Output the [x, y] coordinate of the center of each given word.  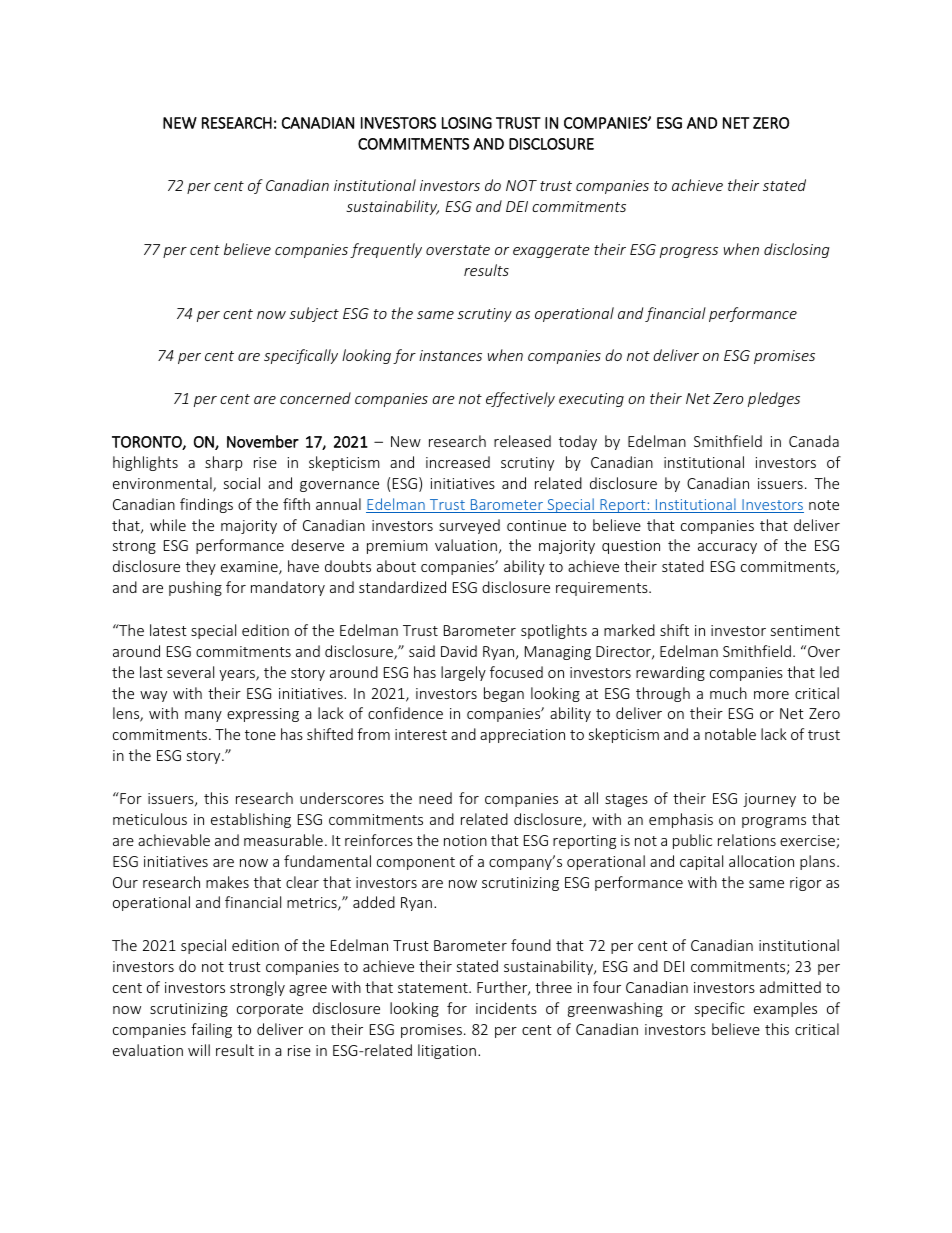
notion [465, 840]
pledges [774, 399]
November [263, 441]
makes [227, 882]
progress [689, 252]
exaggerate [551, 251]
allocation [761, 861]
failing [211, 1030]
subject [314, 314]
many [203, 716]
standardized [402, 587]
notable [730, 734]
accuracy [727, 548]
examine [250, 568]
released [522, 441]
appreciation [522, 736]
